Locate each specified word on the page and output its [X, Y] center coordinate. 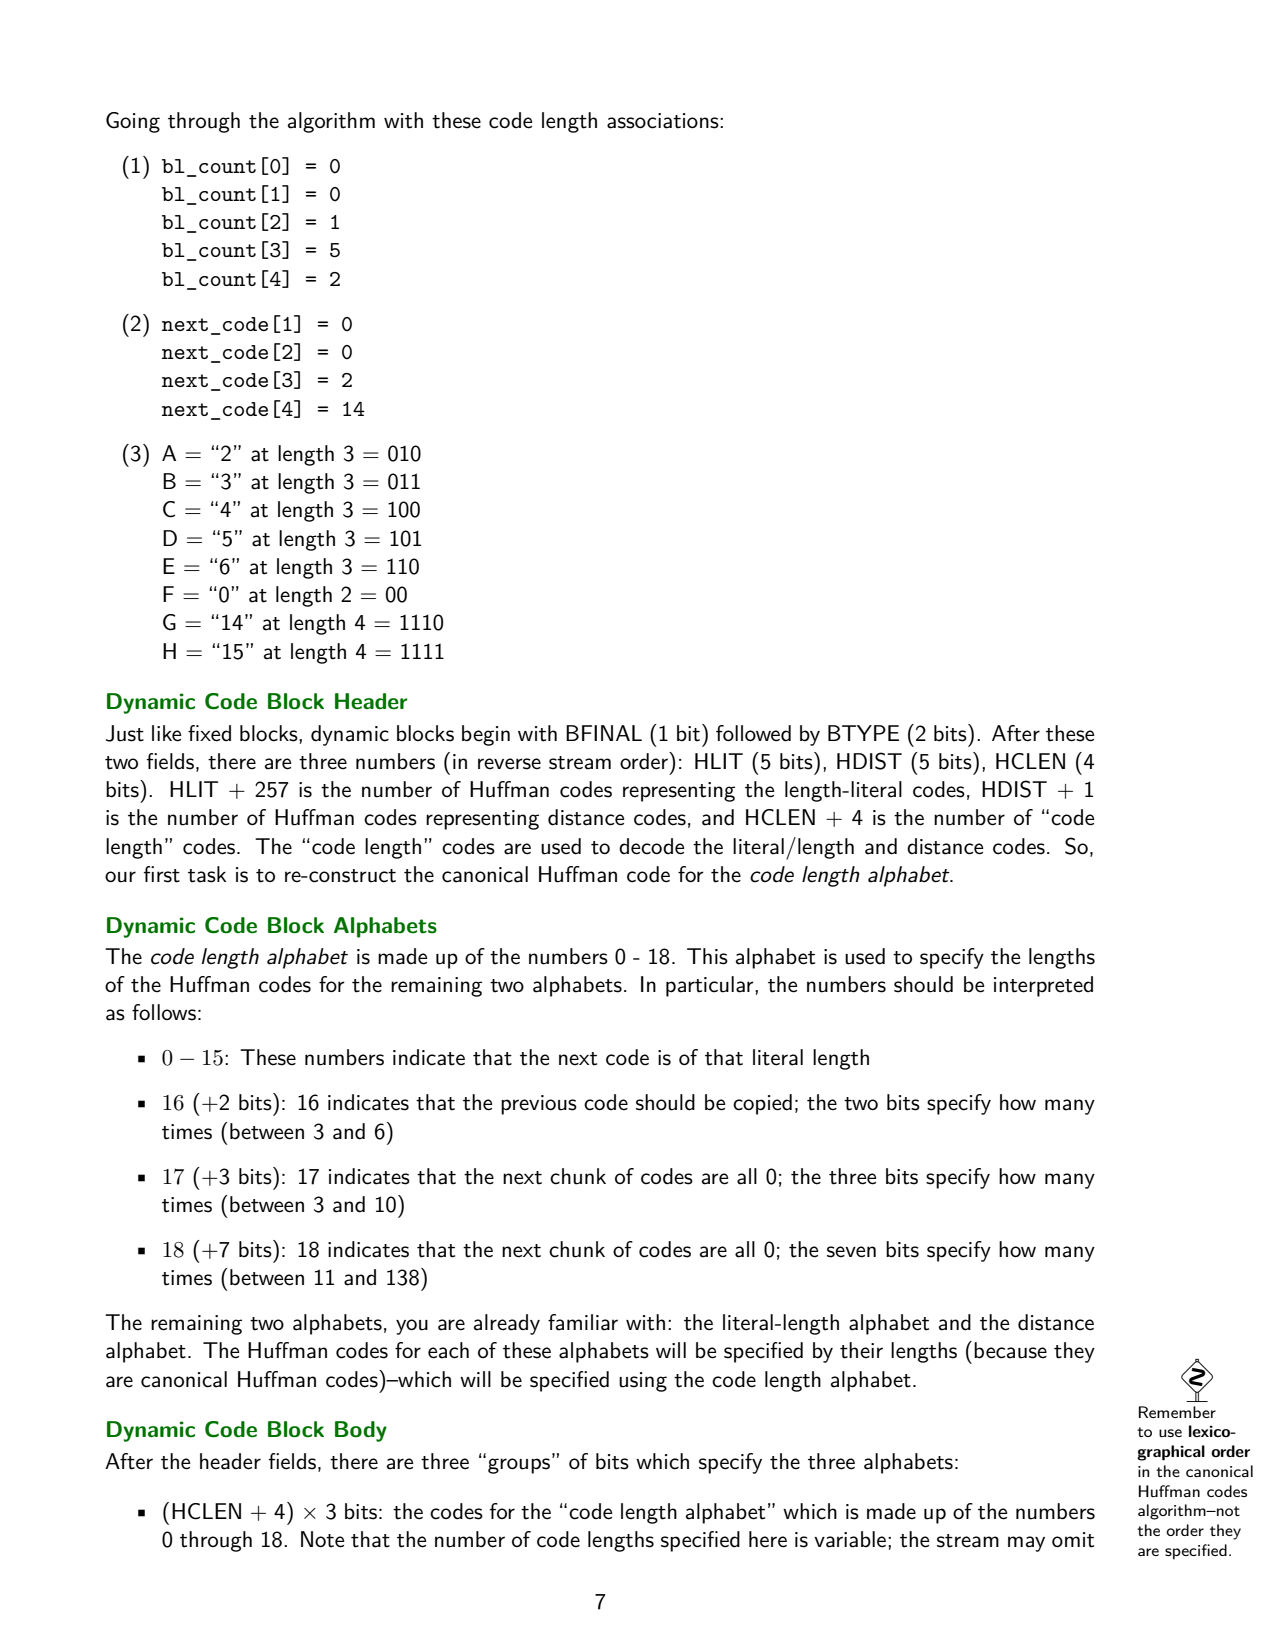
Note [323, 1539]
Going [133, 122]
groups [519, 1466]
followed [753, 733]
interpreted [1043, 986]
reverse [509, 764]
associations [664, 121]
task [207, 874]
